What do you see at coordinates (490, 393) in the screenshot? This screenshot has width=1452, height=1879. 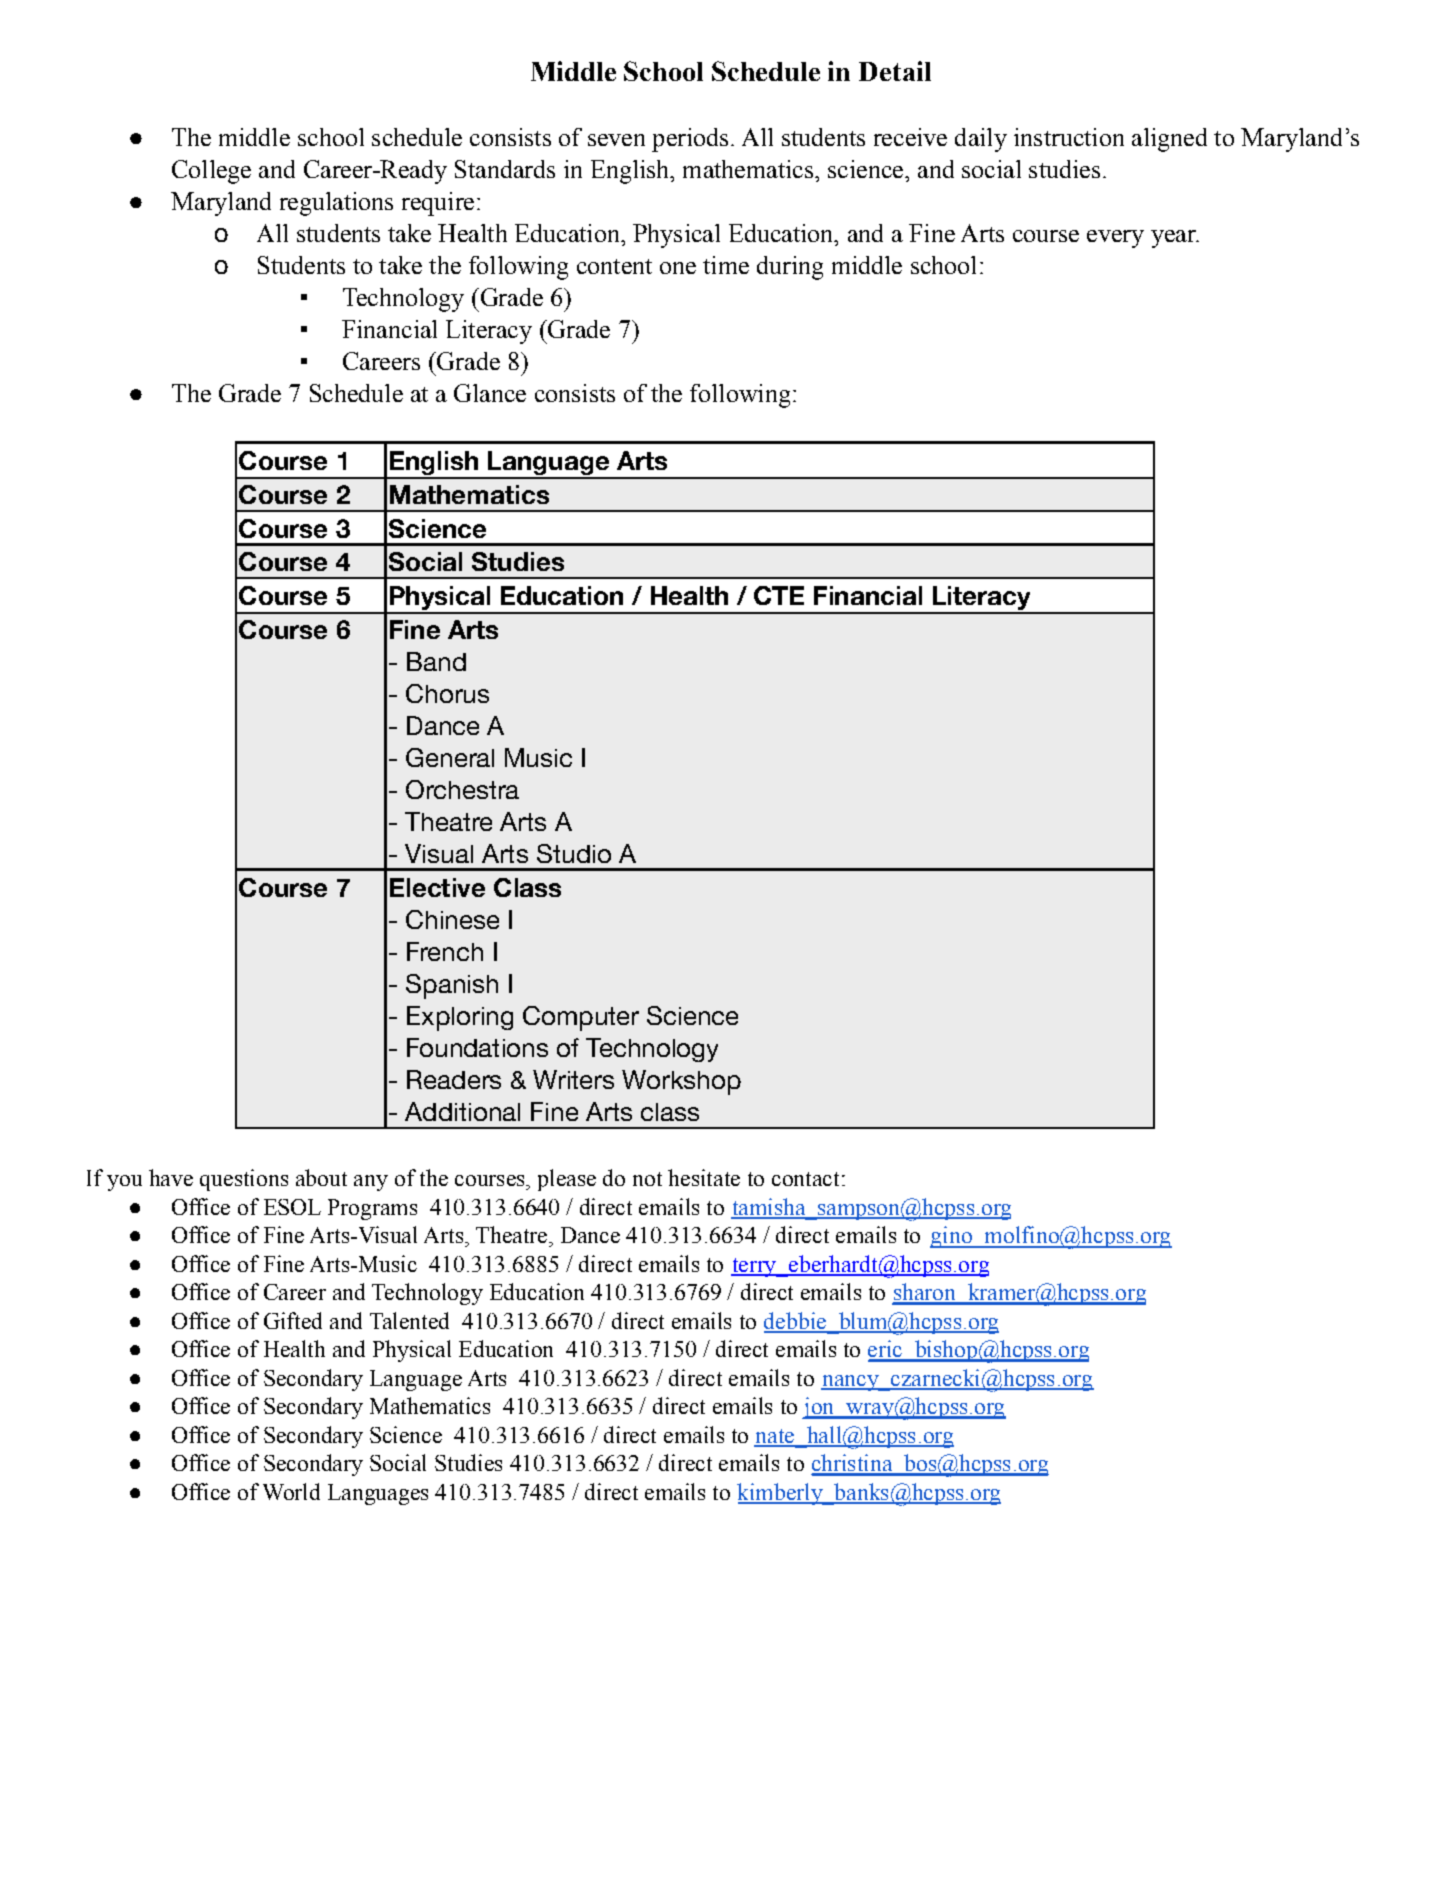 I see `Glance` at bounding box center [490, 393].
